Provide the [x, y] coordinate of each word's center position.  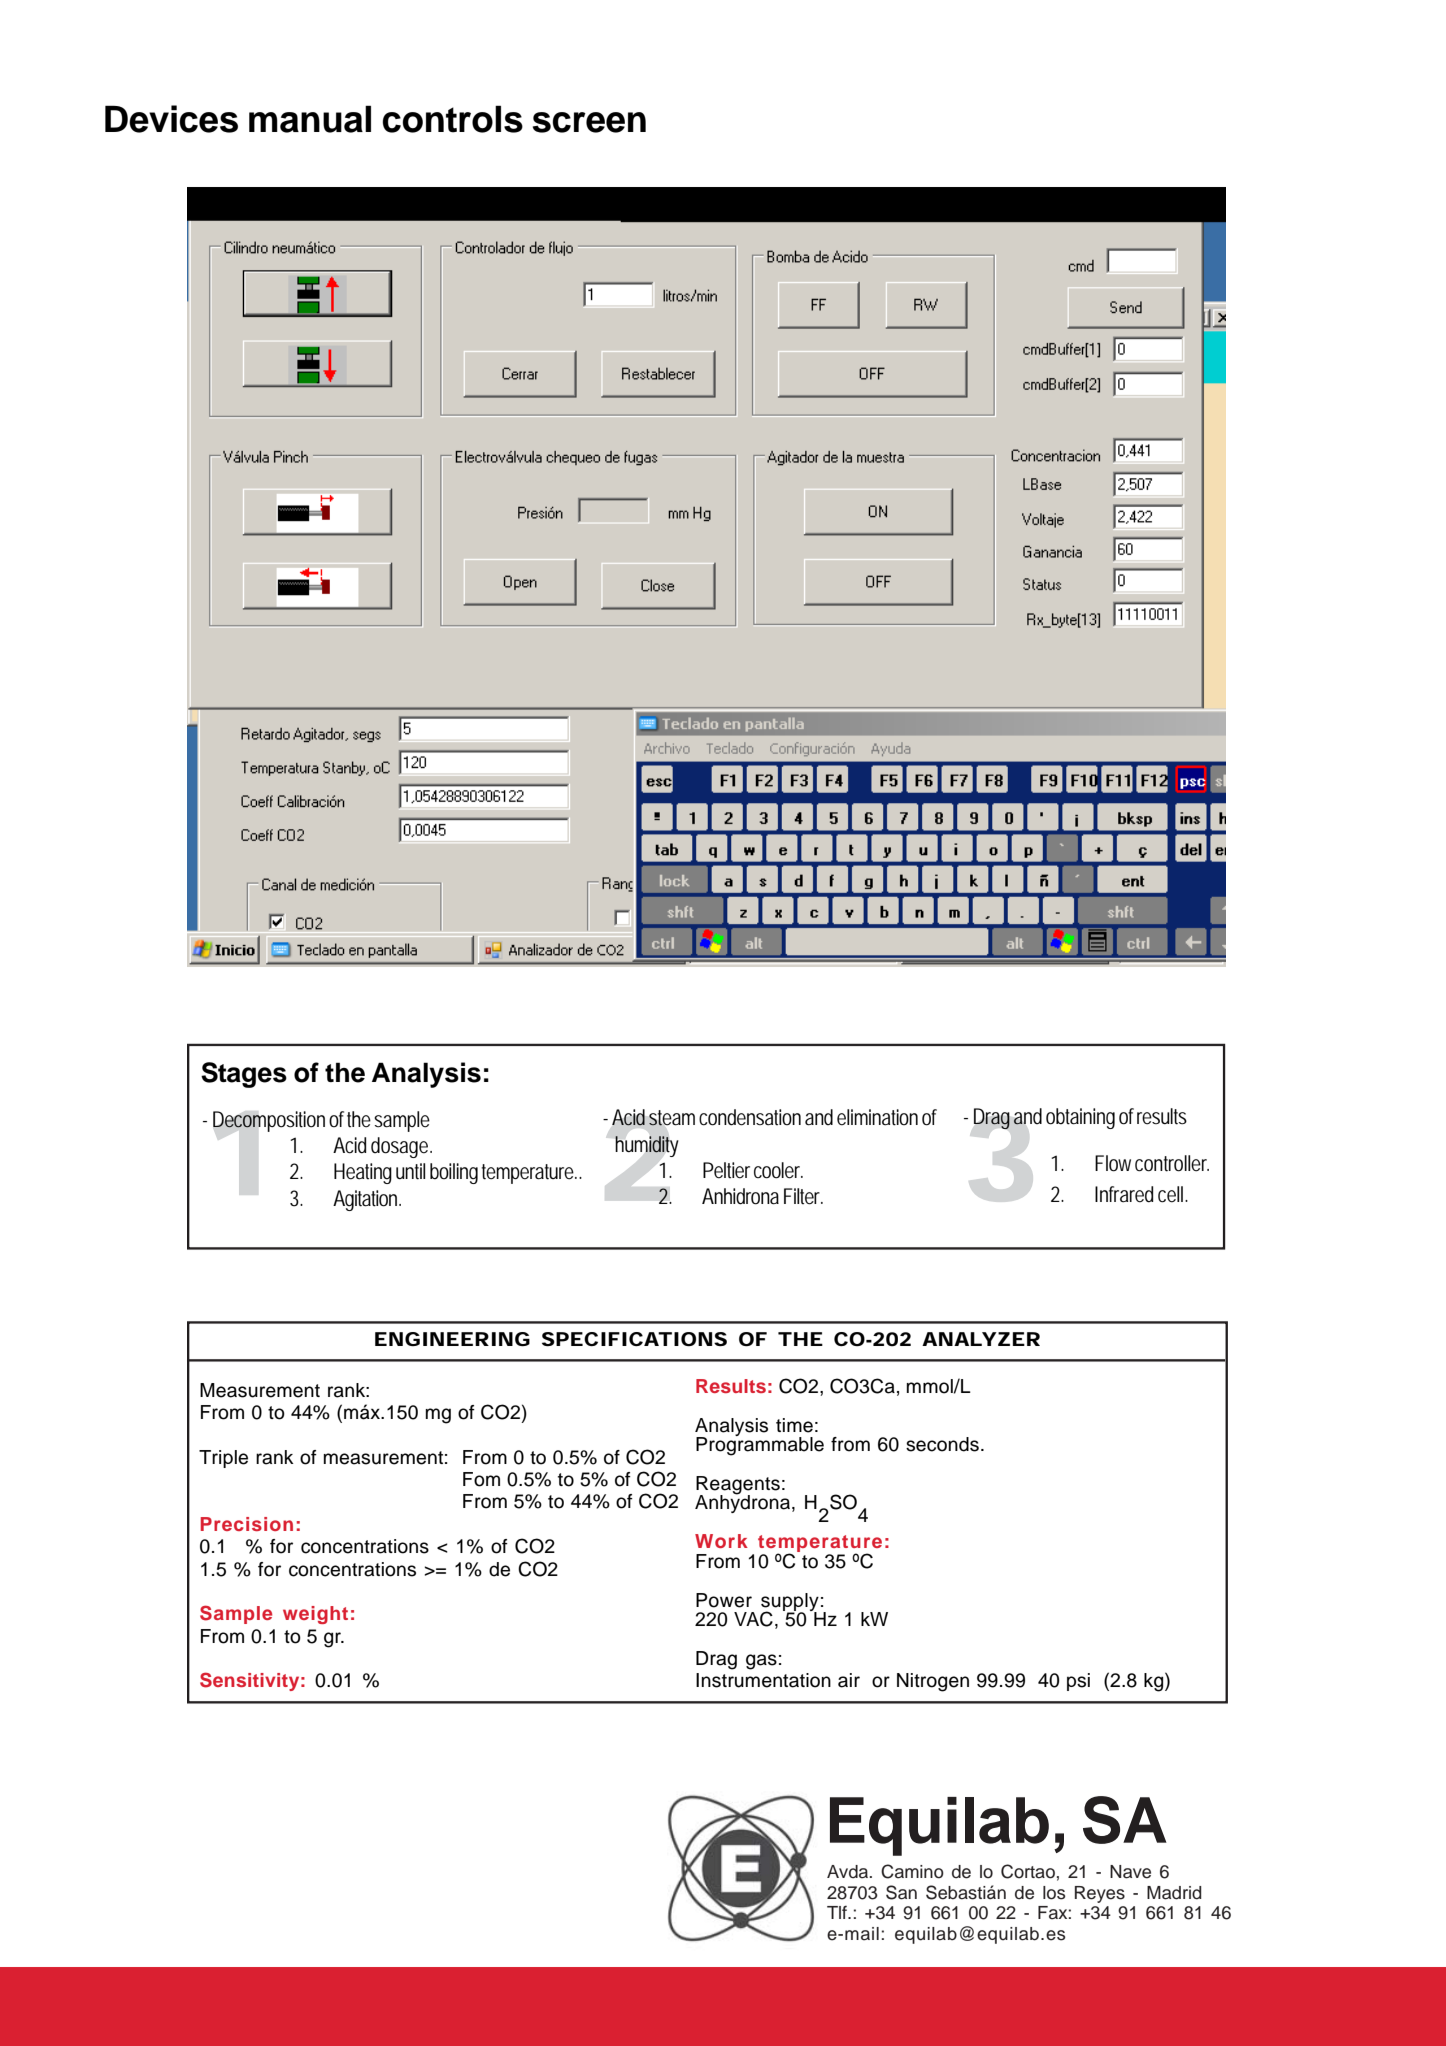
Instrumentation [763, 1680]
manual [310, 119]
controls [452, 119]
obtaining [1080, 1118]
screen [589, 122]
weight [315, 1615]
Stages [244, 1075]
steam [672, 1118]
